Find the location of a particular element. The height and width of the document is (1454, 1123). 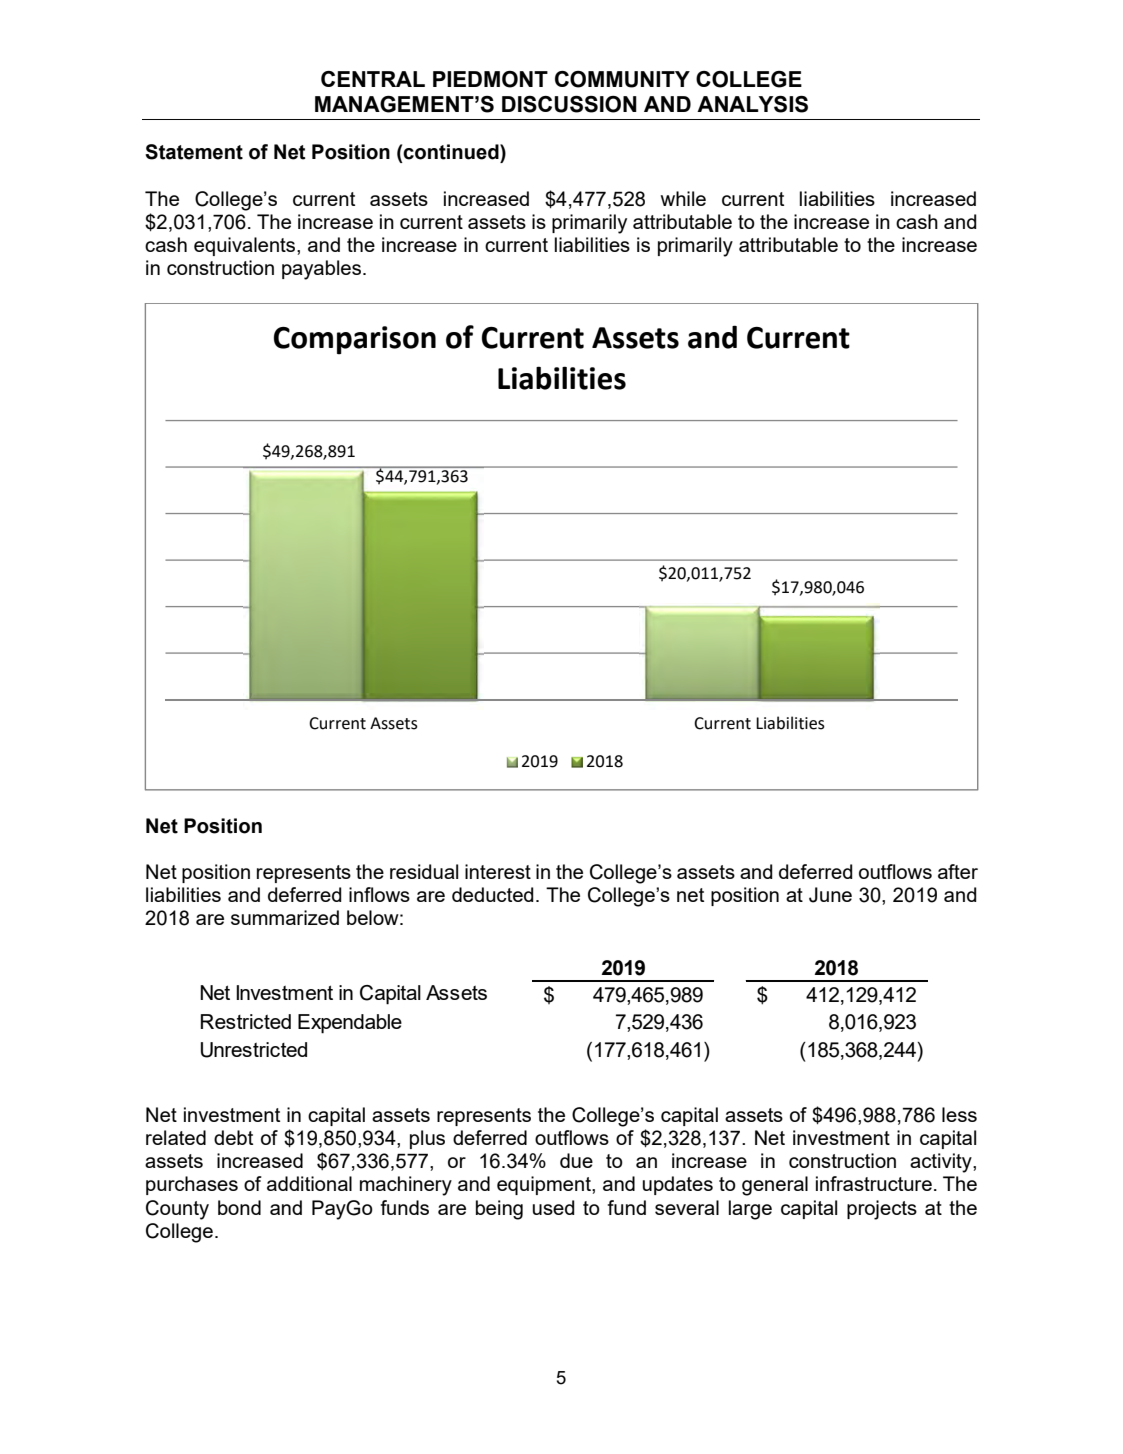

Statement is located at coordinates (194, 152).
